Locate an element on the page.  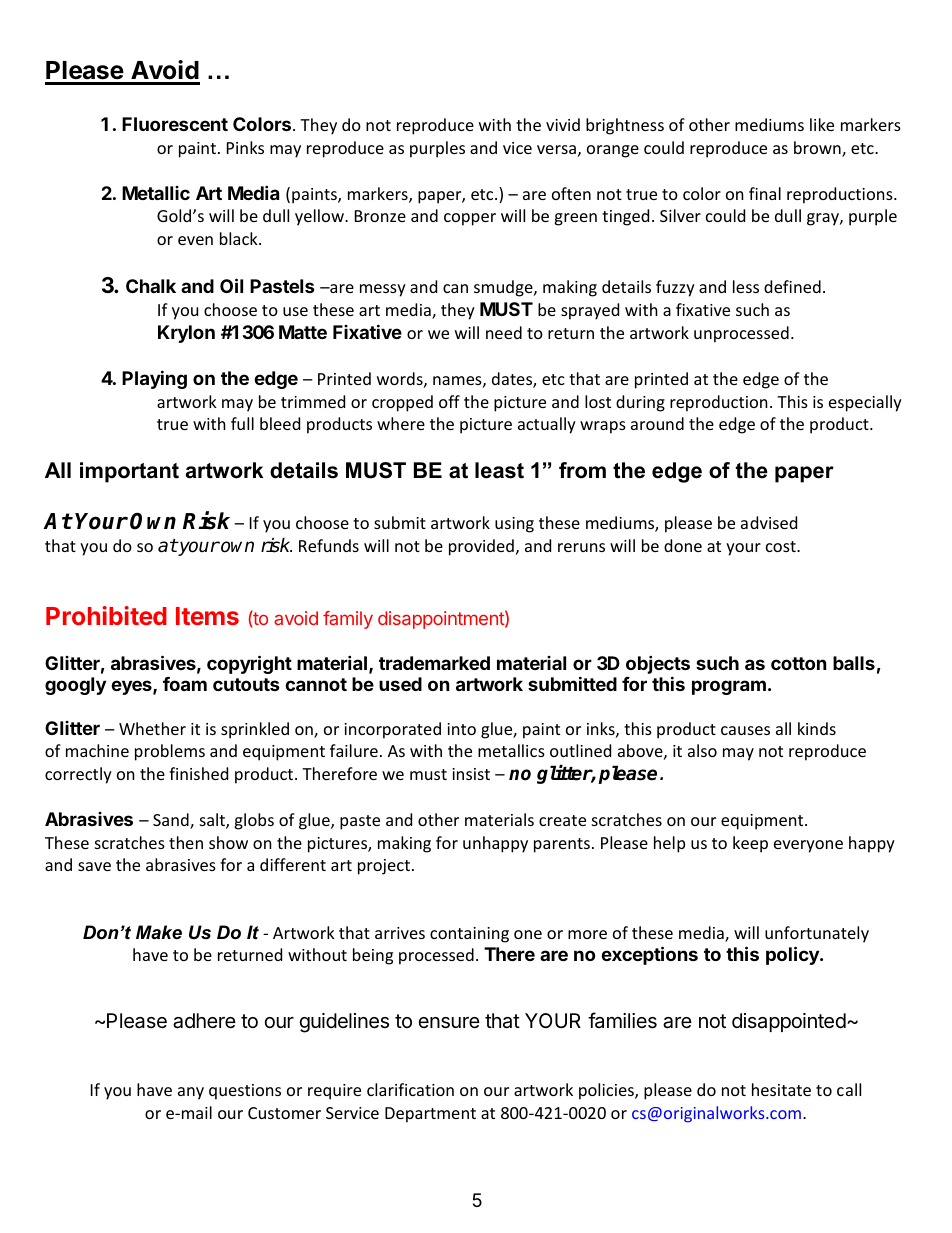
unfortunately is located at coordinates (817, 934).
